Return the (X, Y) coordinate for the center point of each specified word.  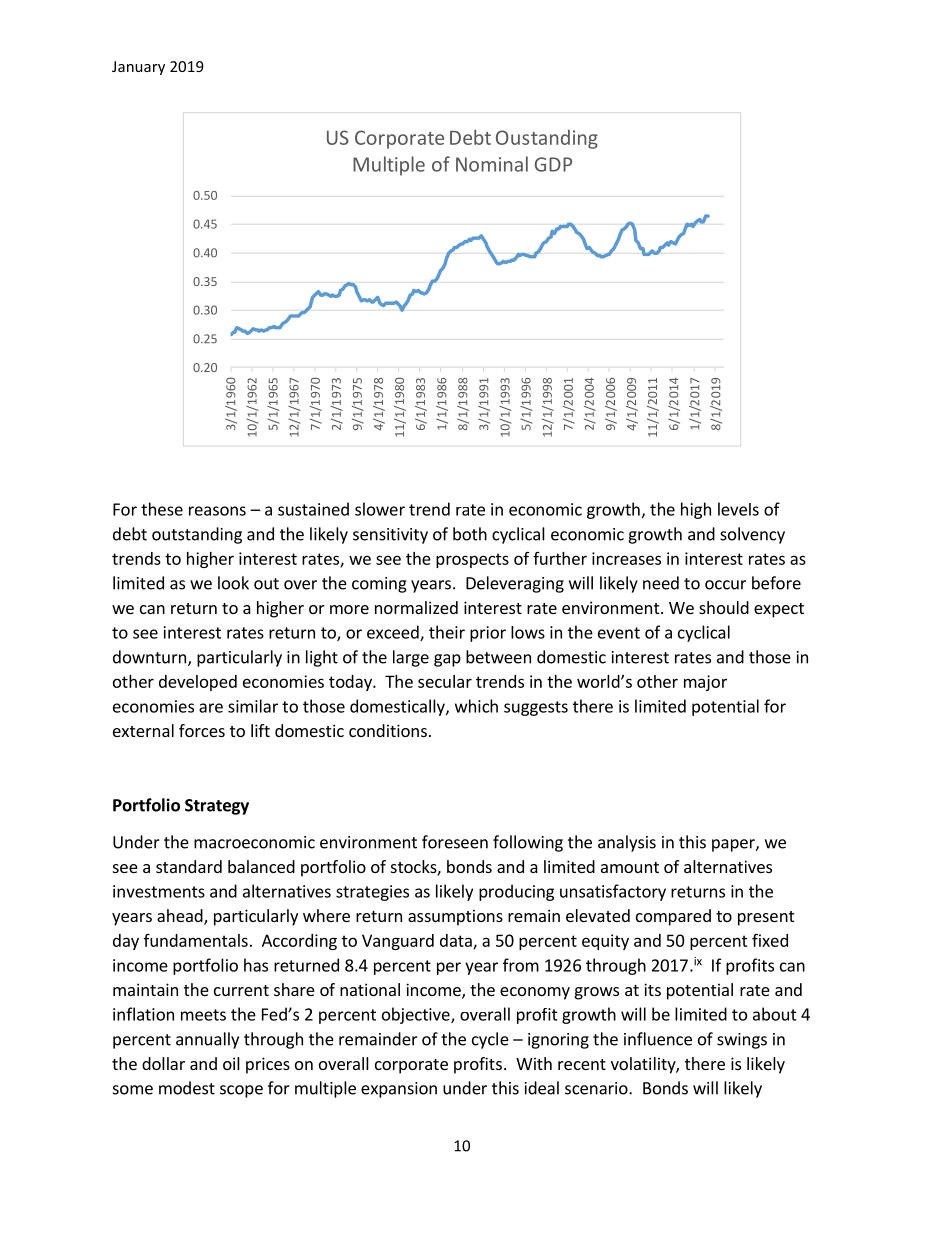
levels (738, 509)
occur (725, 585)
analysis (627, 843)
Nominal (492, 164)
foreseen (455, 842)
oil (231, 1063)
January (138, 68)
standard (189, 866)
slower (380, 509)
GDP (553, 164)
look (233, 583)
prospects (472, 560)
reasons (217, 511)
